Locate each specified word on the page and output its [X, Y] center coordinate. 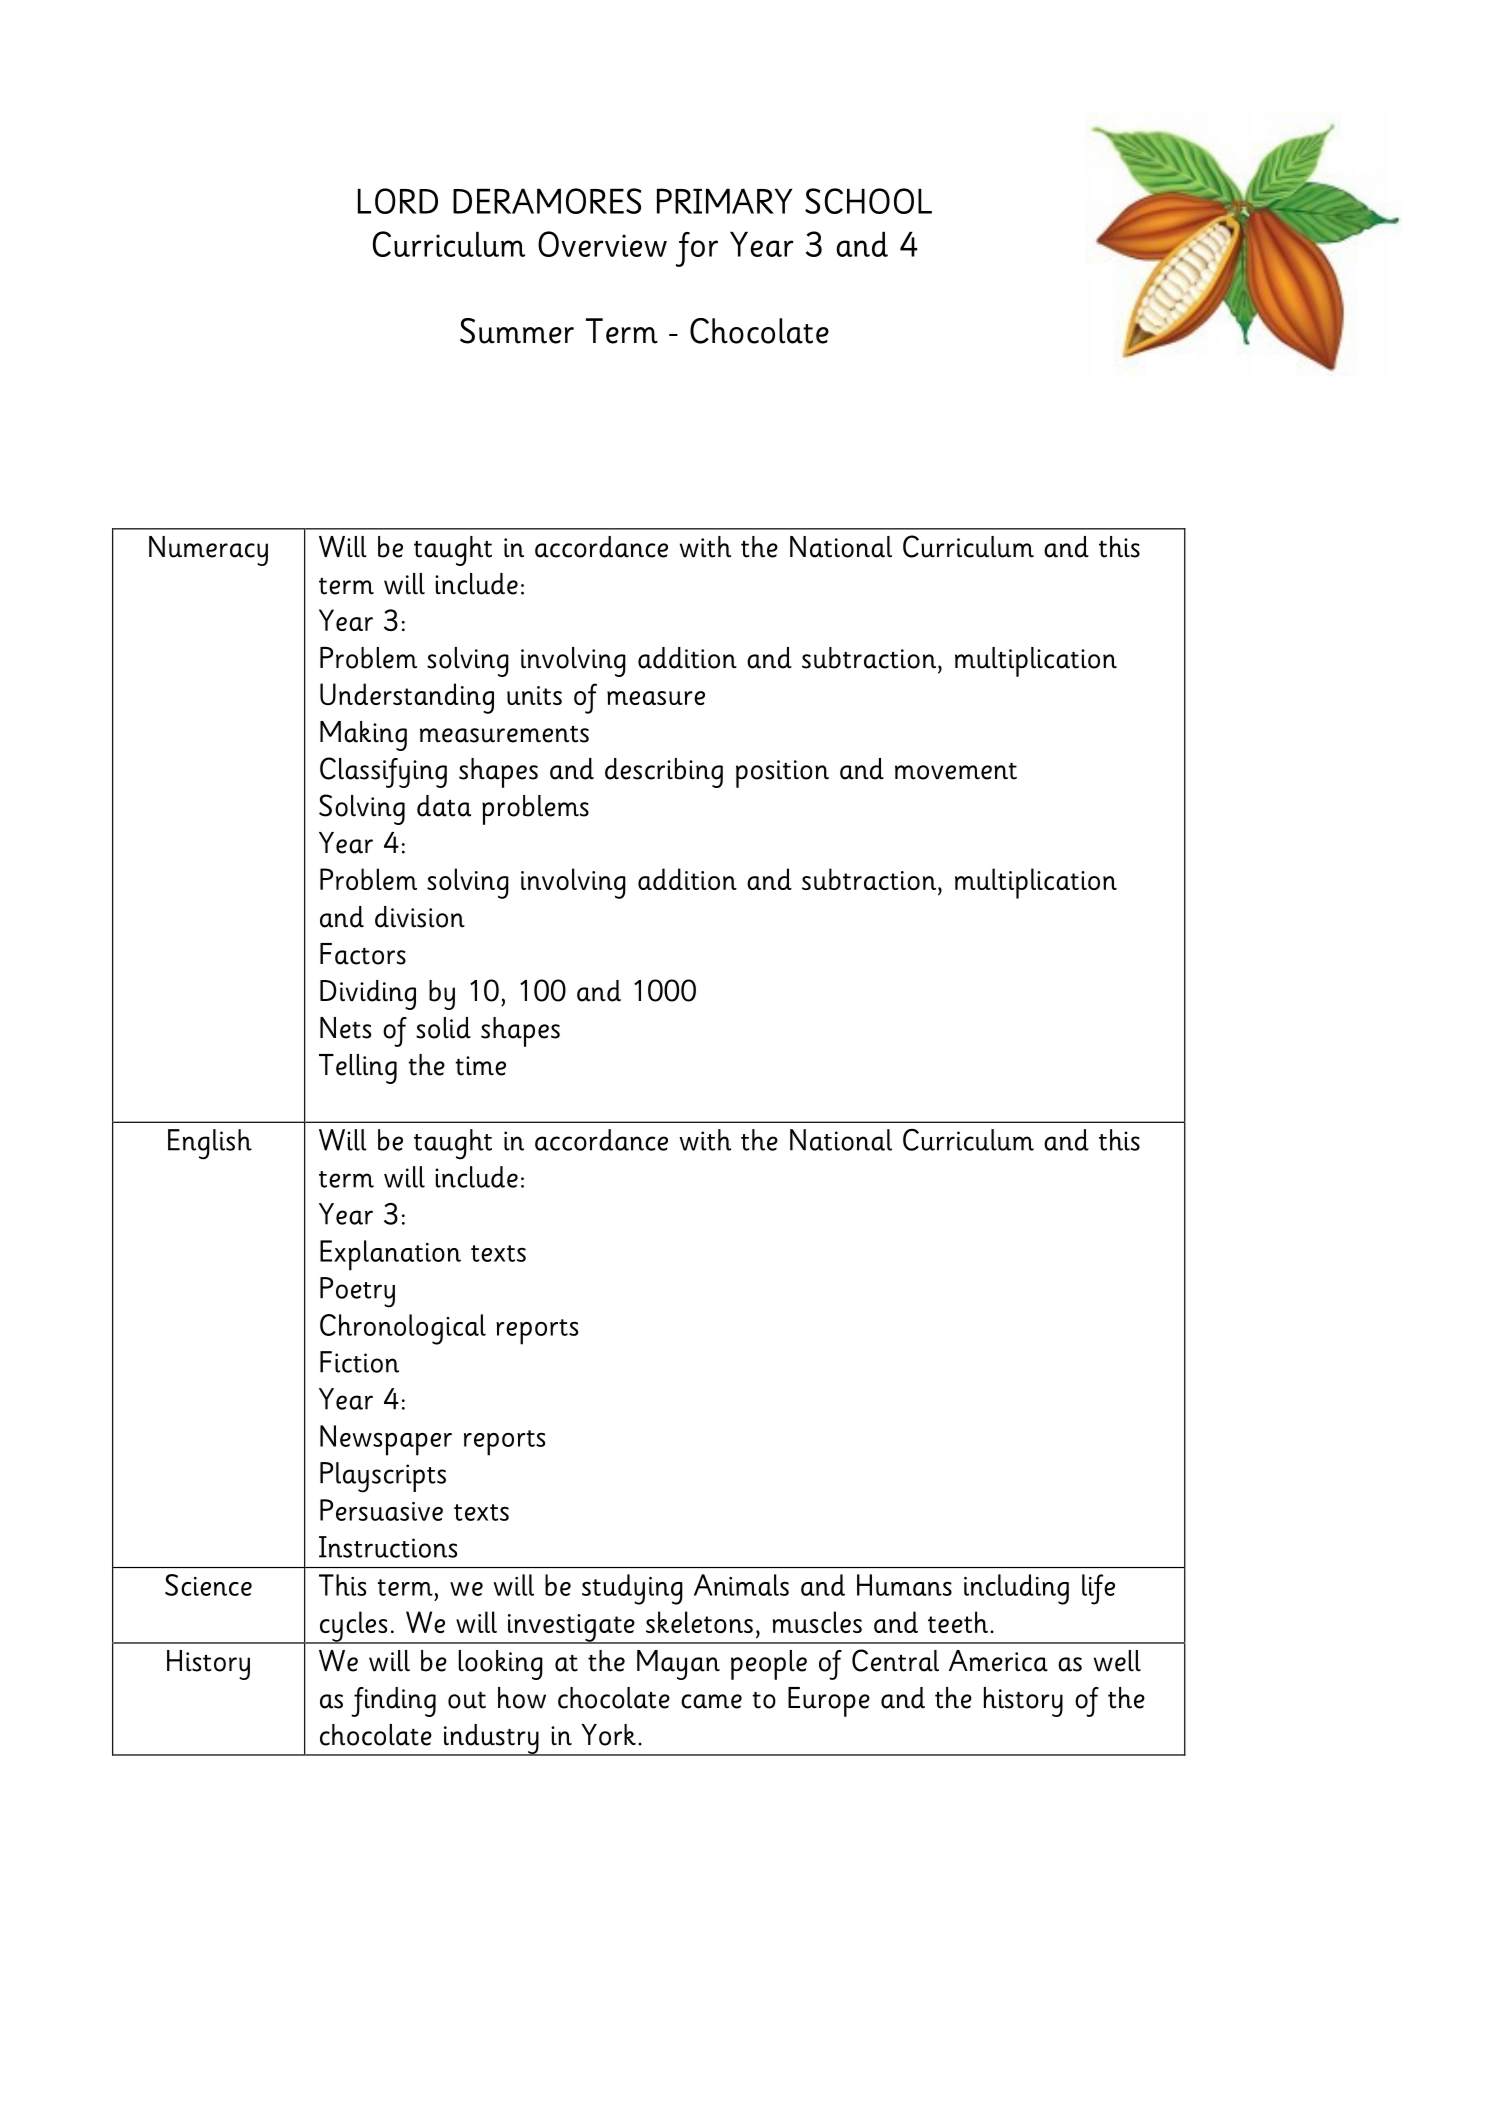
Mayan [678, 1665]
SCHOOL [868, 201]
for [697, 249]
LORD [398, 201]
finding [393, 1702]
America [998, 1661]
